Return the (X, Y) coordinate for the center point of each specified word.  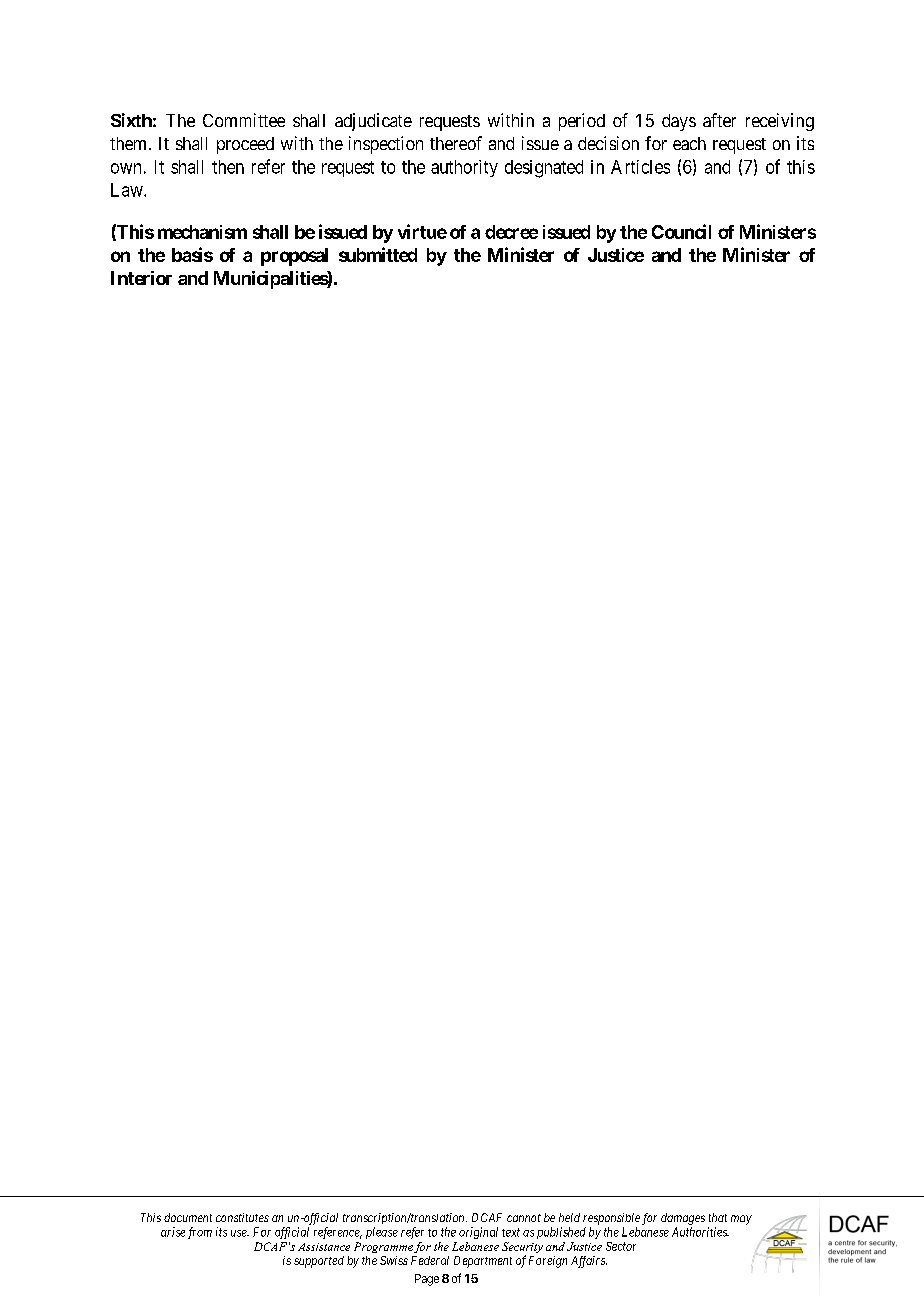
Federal (430, 1260)
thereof (456, 143)
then (228, 167)
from (200, 1233)
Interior (141, 278)
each (689, 143)
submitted (378, 254)
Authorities (700, 1232)
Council (681, 231)
